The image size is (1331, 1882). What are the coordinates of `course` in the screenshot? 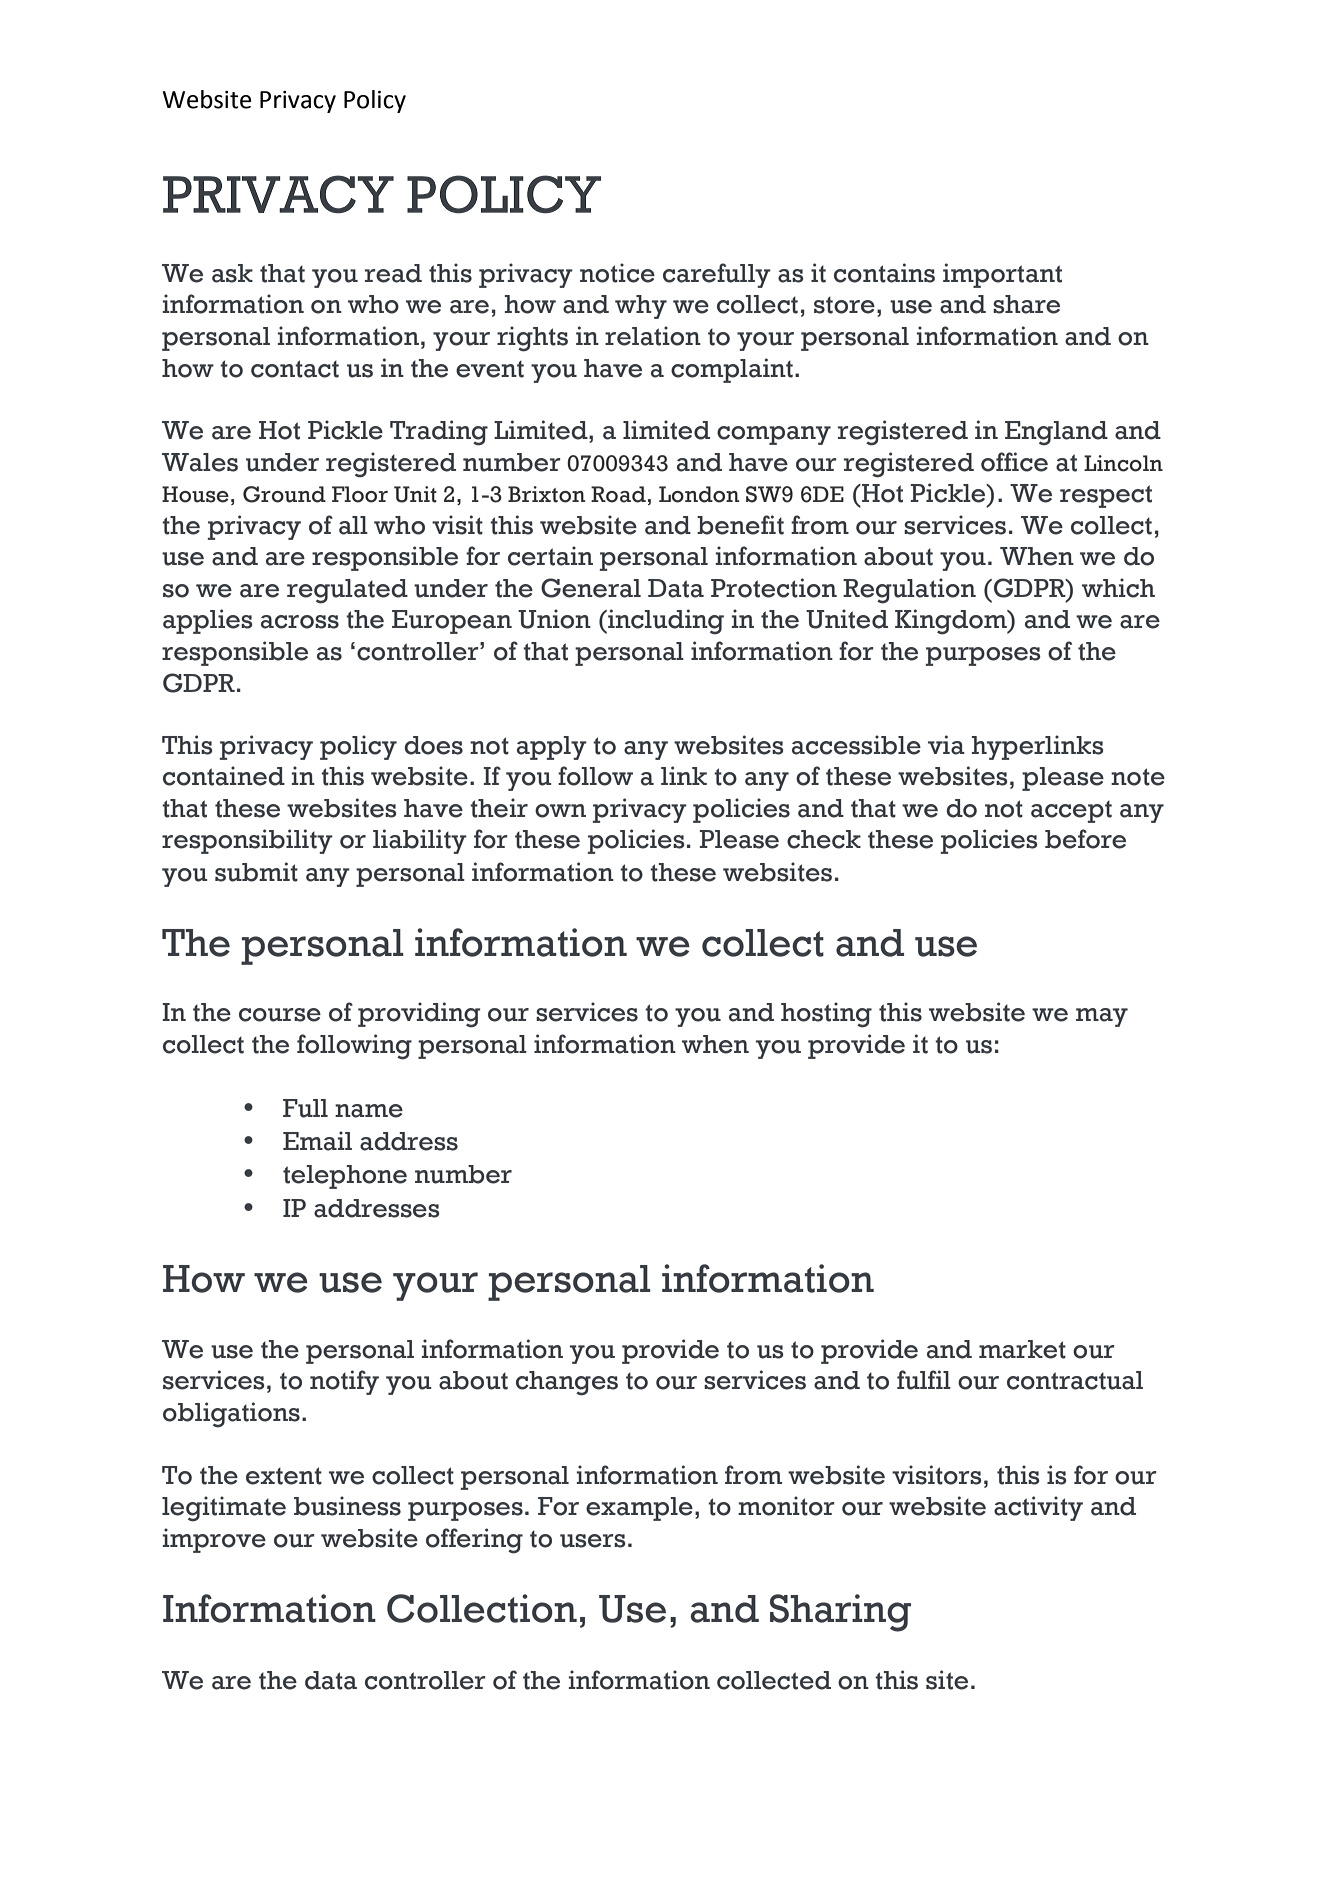 It's located at (280, 1015).
